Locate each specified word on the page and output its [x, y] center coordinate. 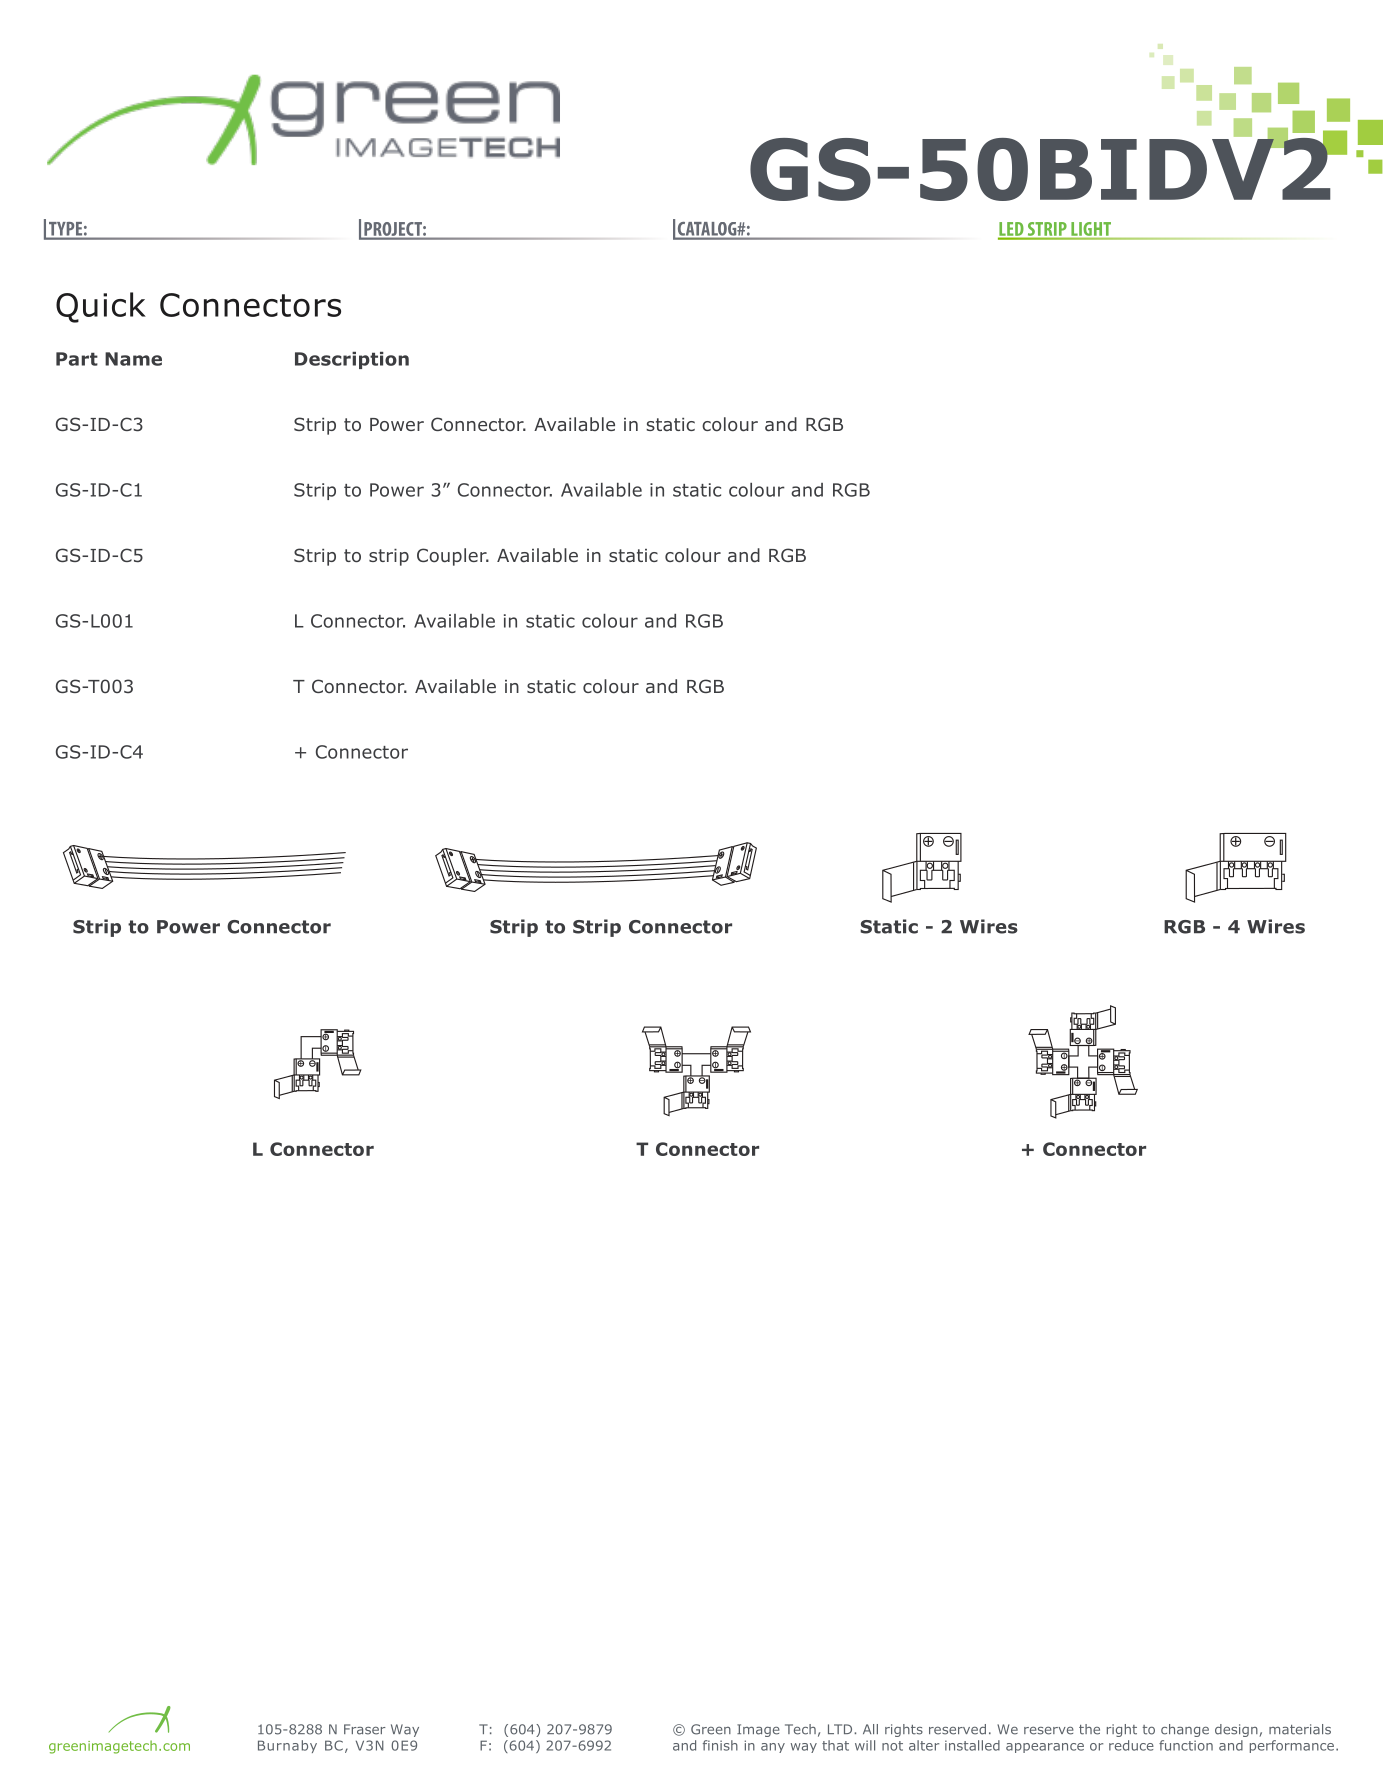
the [1089, 1729]
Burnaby [287, 1746]
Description [352, 360]
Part [77, 359]
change [1185, 1730]
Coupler [453, 557]
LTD [841, 1729]
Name [133, 359]
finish [720, 1745]
